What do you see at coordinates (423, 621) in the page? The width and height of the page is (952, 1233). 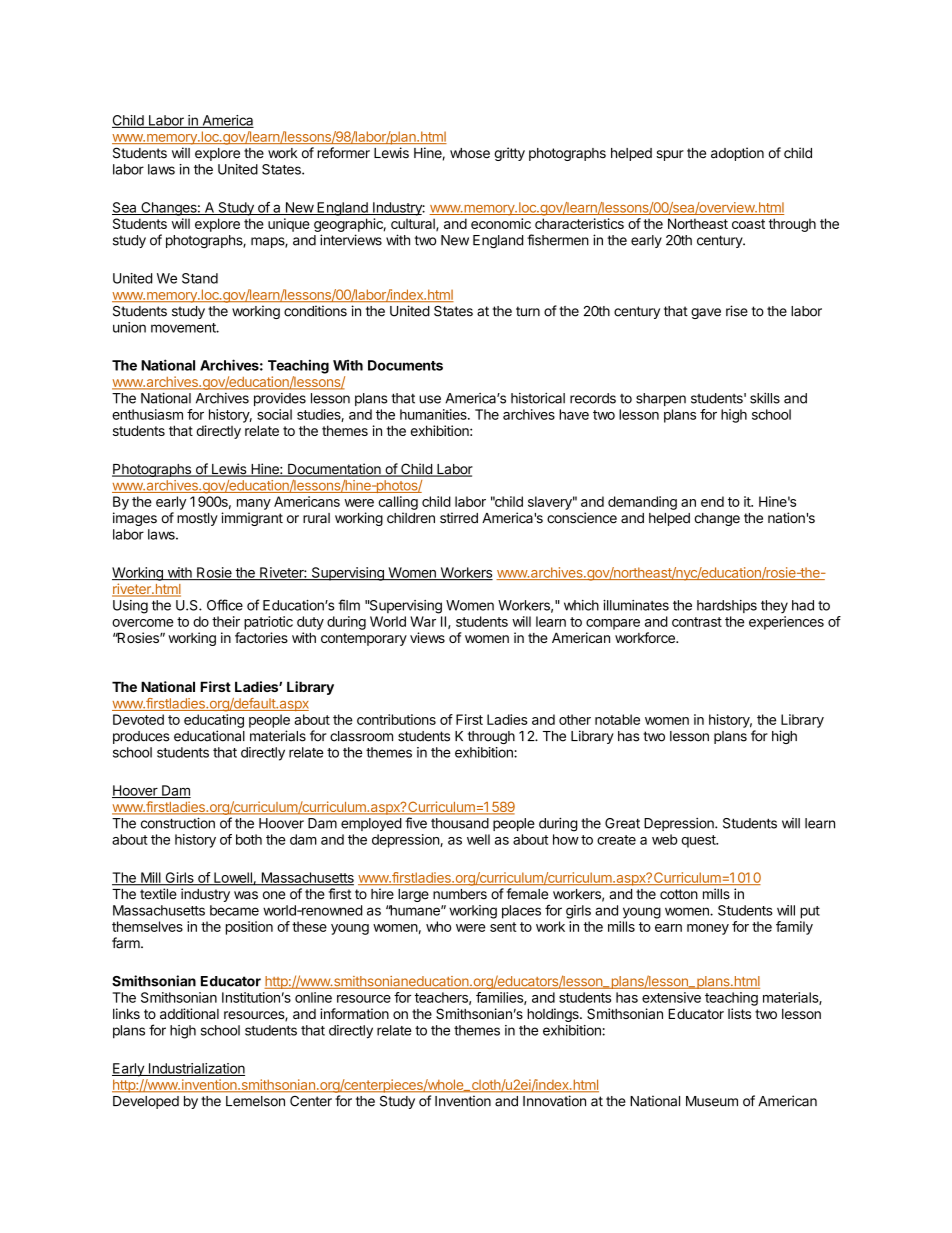 I see `War` at bounding box center [423, 621].
